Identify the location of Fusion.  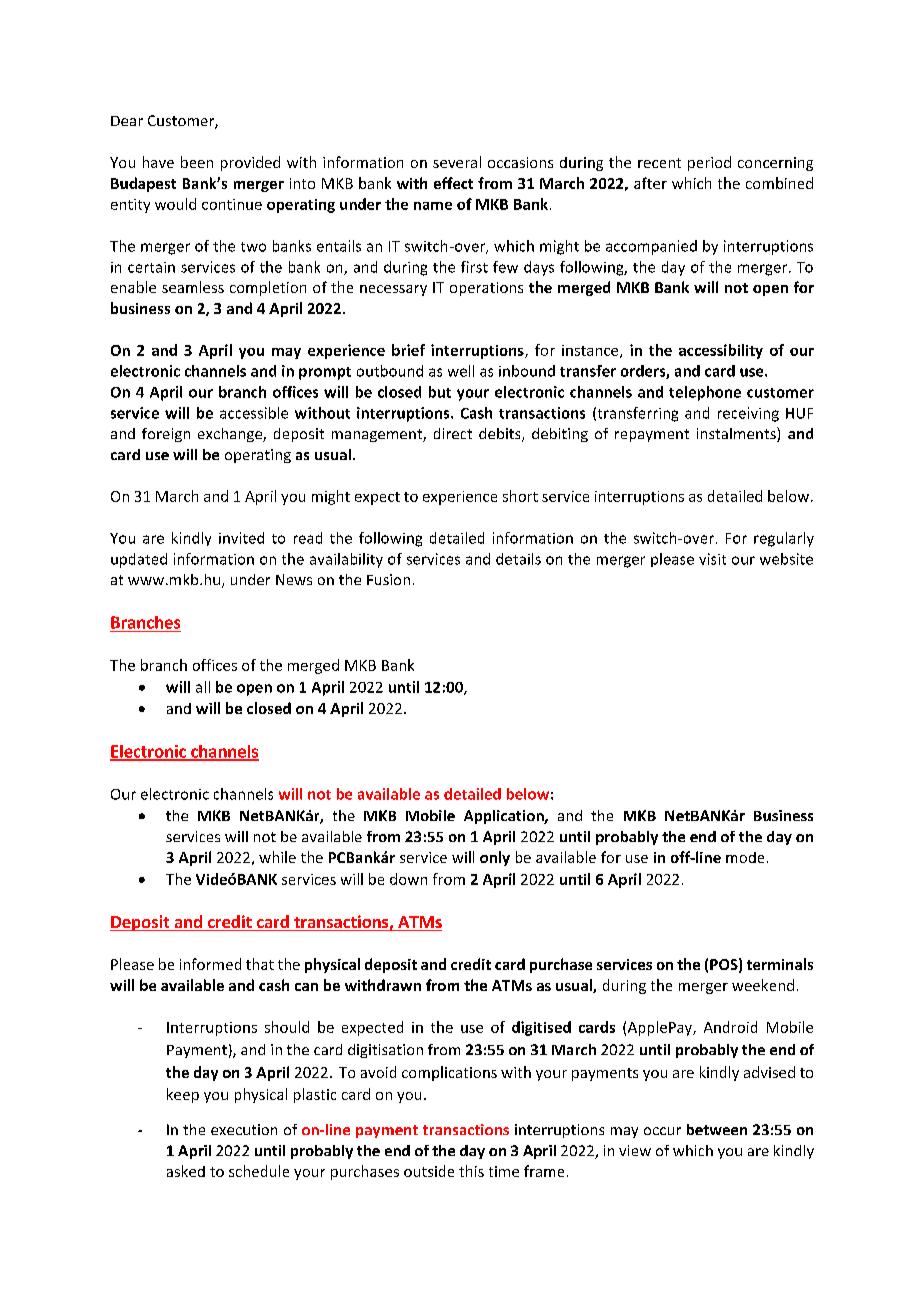
(388, 579).
